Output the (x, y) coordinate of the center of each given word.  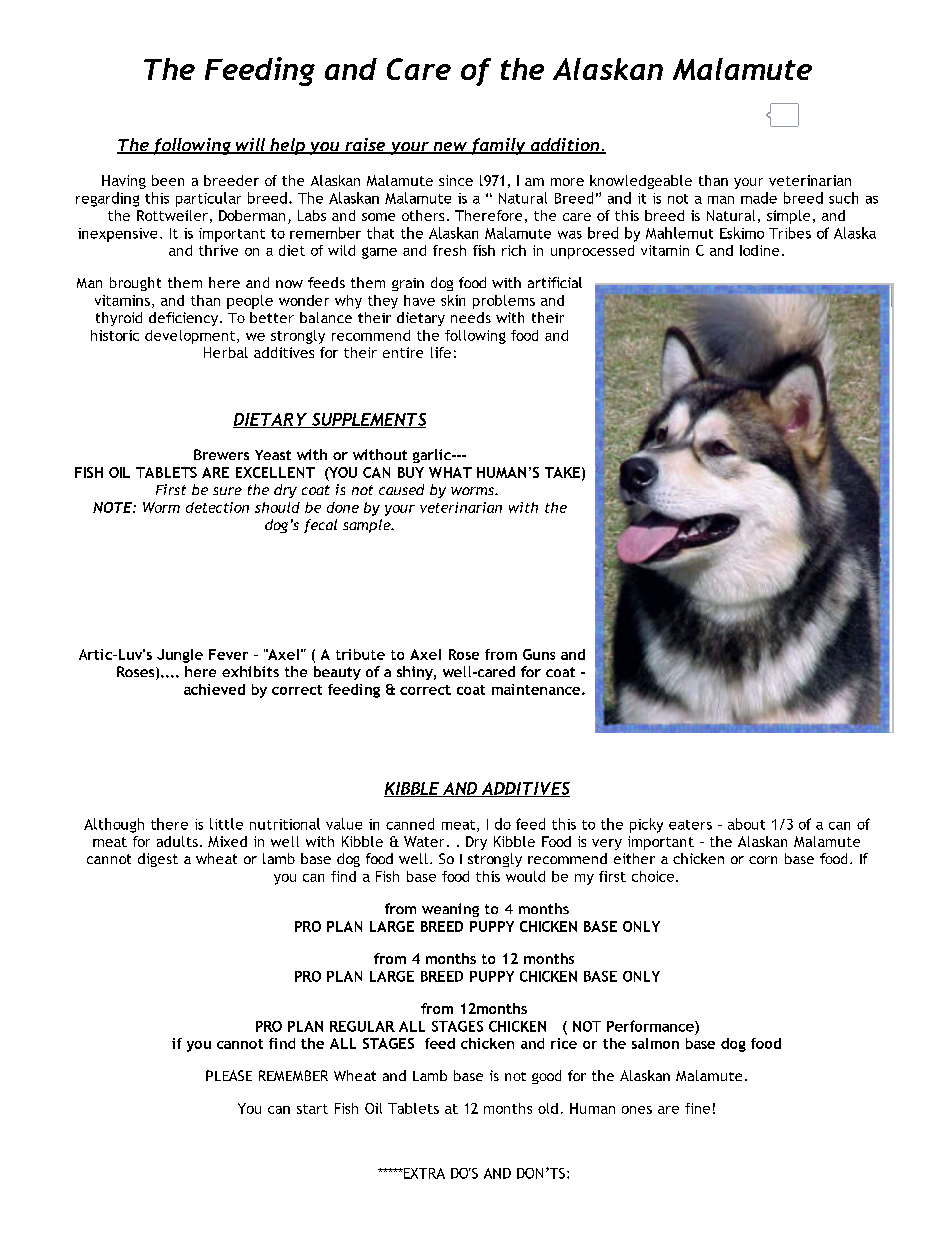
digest (158, 860)
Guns (539, 654)
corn (763, 860)
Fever (228, 654)
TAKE (562, 472)
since (456, 180)
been (168, 180)
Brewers (221, 454)
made (759, 198)
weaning (450, 910)
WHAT (450, 472)
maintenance (536, 689)
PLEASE (229, 1075)
